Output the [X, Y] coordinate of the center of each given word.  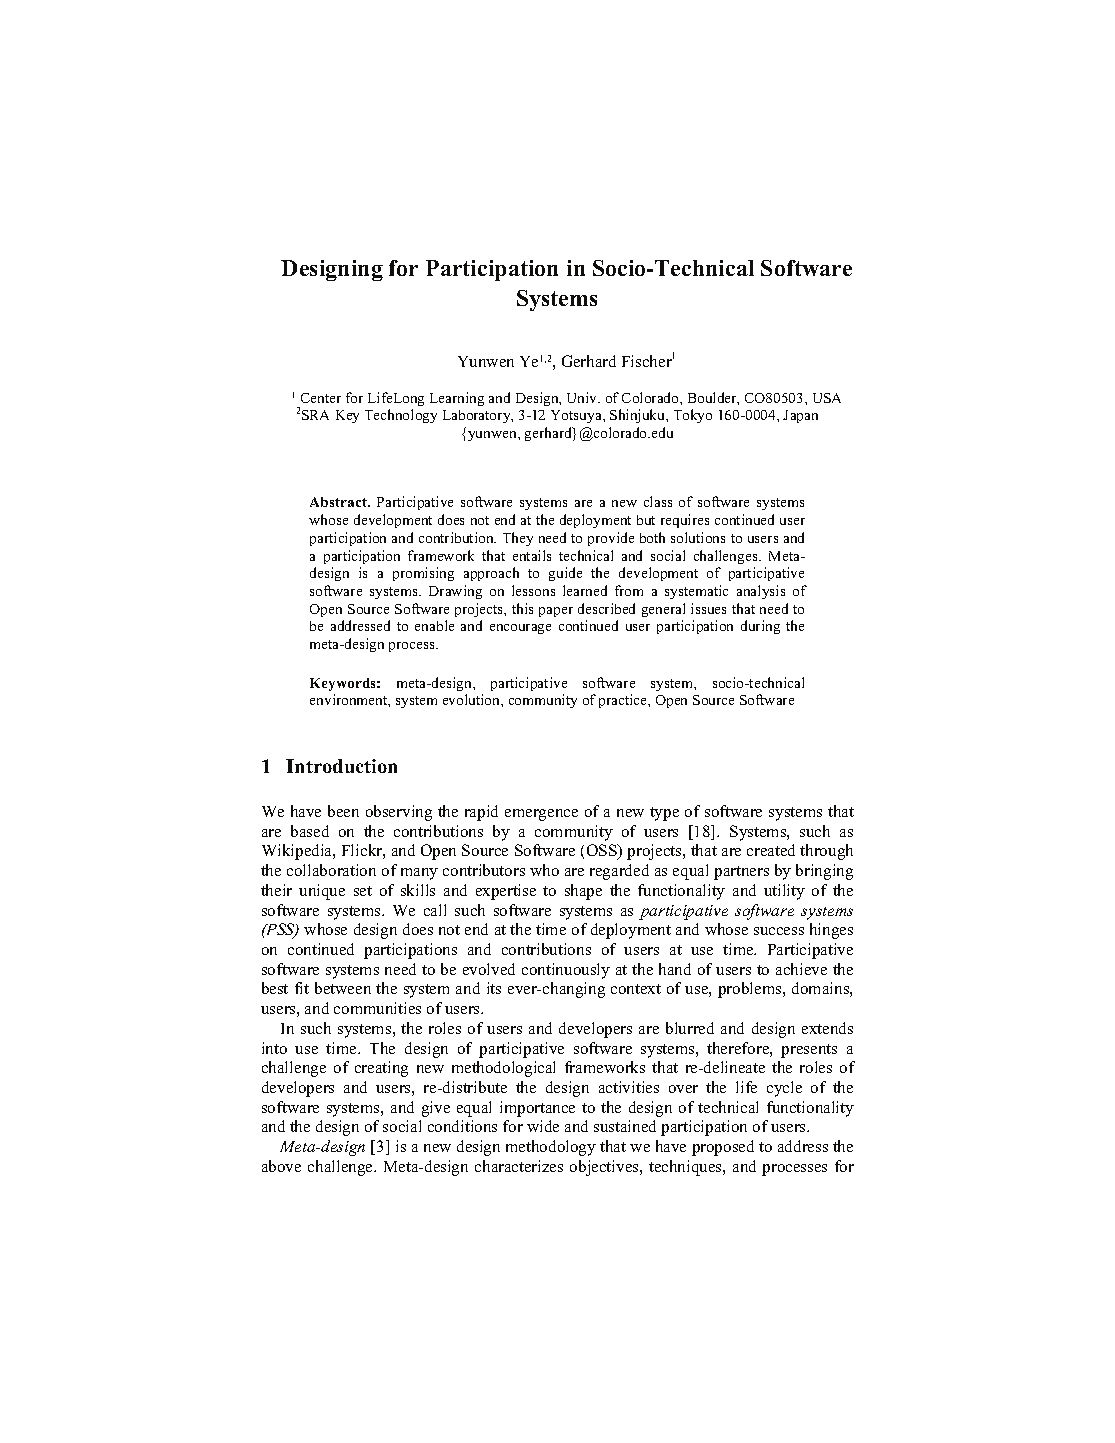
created [771, 850]
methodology [551, 1148]
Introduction [341, 766]
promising [423, 574]
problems [751, 990]
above [281, 1166]
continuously [566, 971]
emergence [541, 815]
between [343, 988]
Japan [800, 416]
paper [556, 612]
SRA [315, 415]
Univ [583, 397]
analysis [761, 592]
